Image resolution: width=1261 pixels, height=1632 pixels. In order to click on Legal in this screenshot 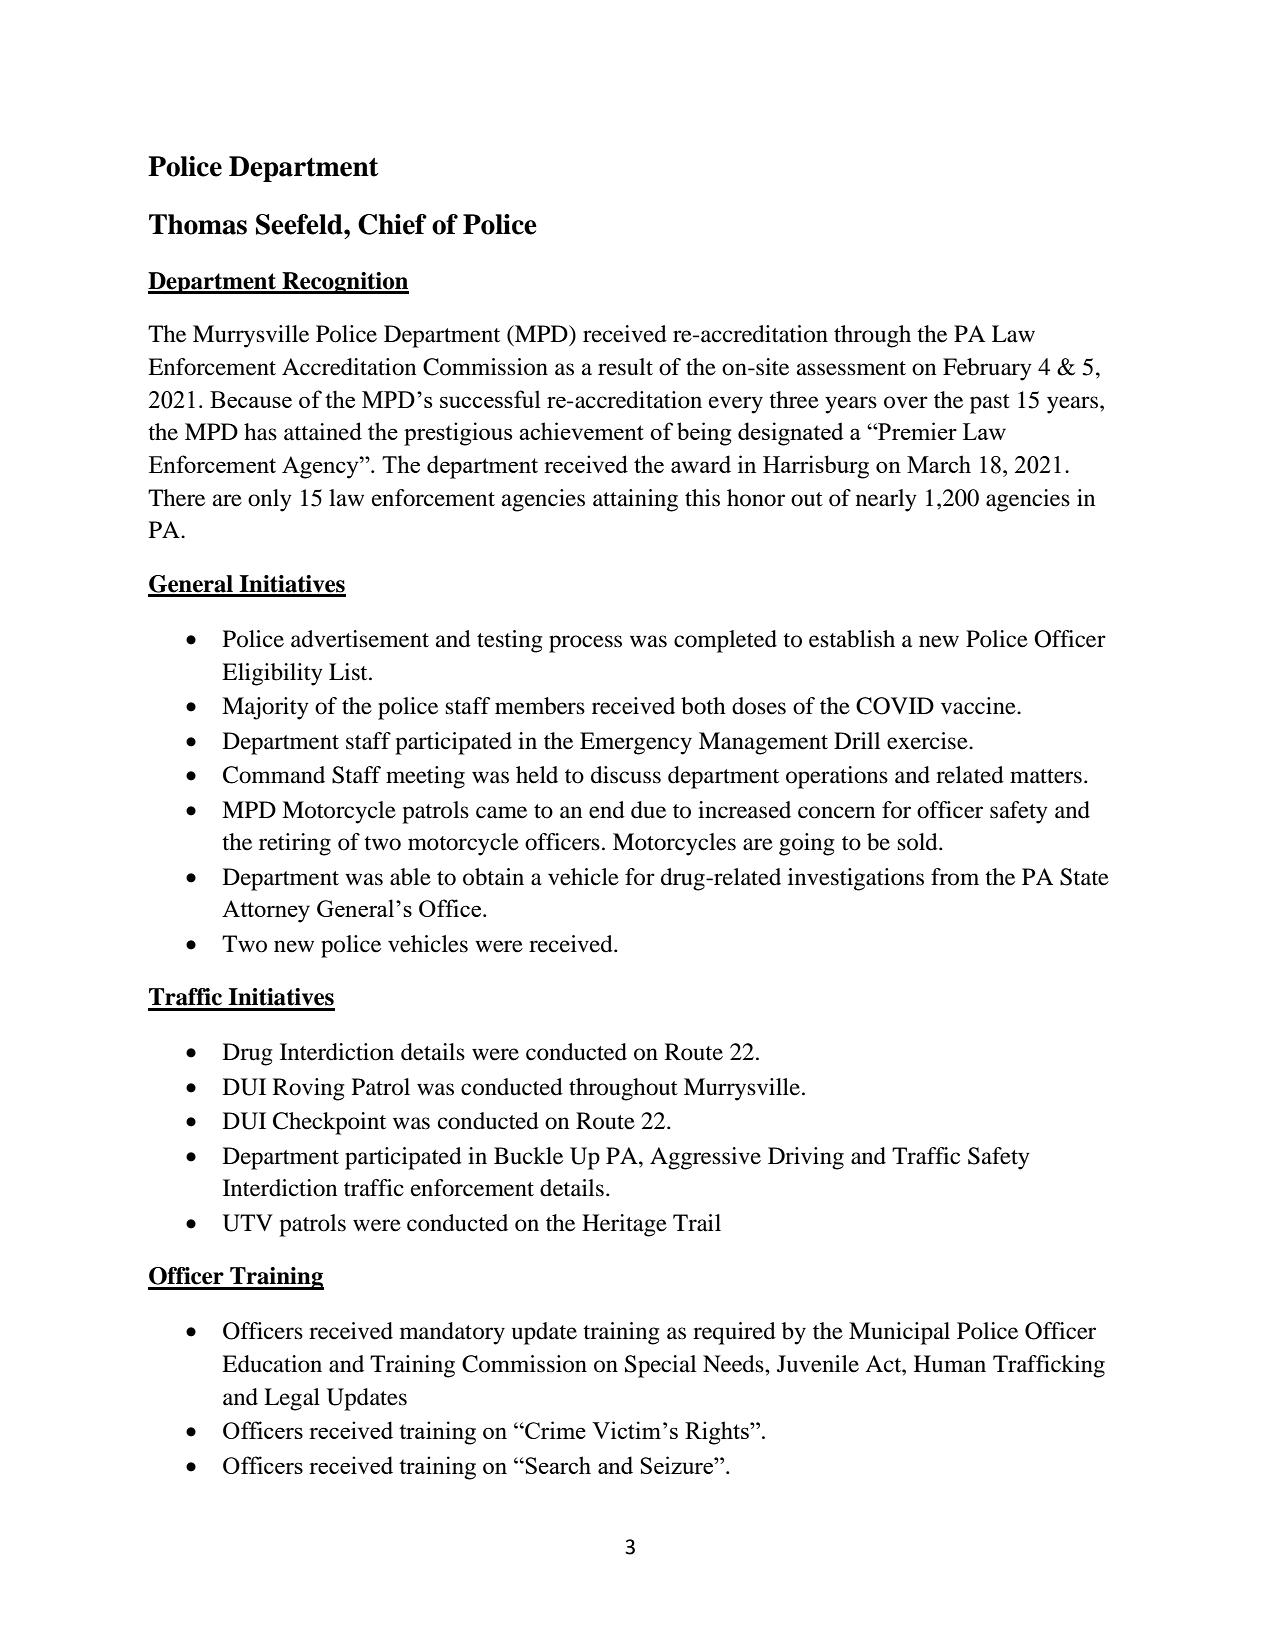, I will do `click(292, 1399)`.
